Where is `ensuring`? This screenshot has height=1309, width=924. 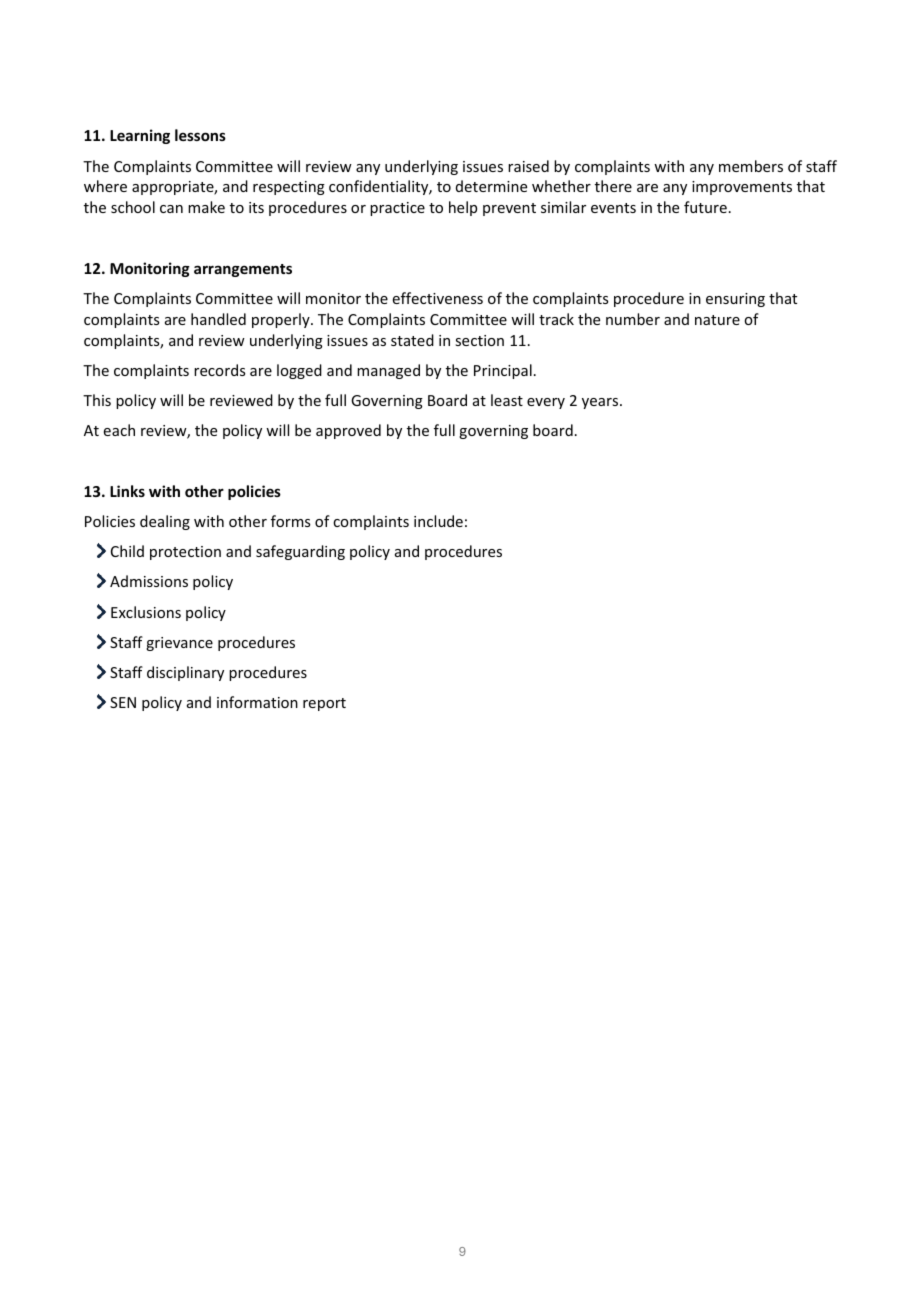 ensuring is located at coordinates (735, 300).
